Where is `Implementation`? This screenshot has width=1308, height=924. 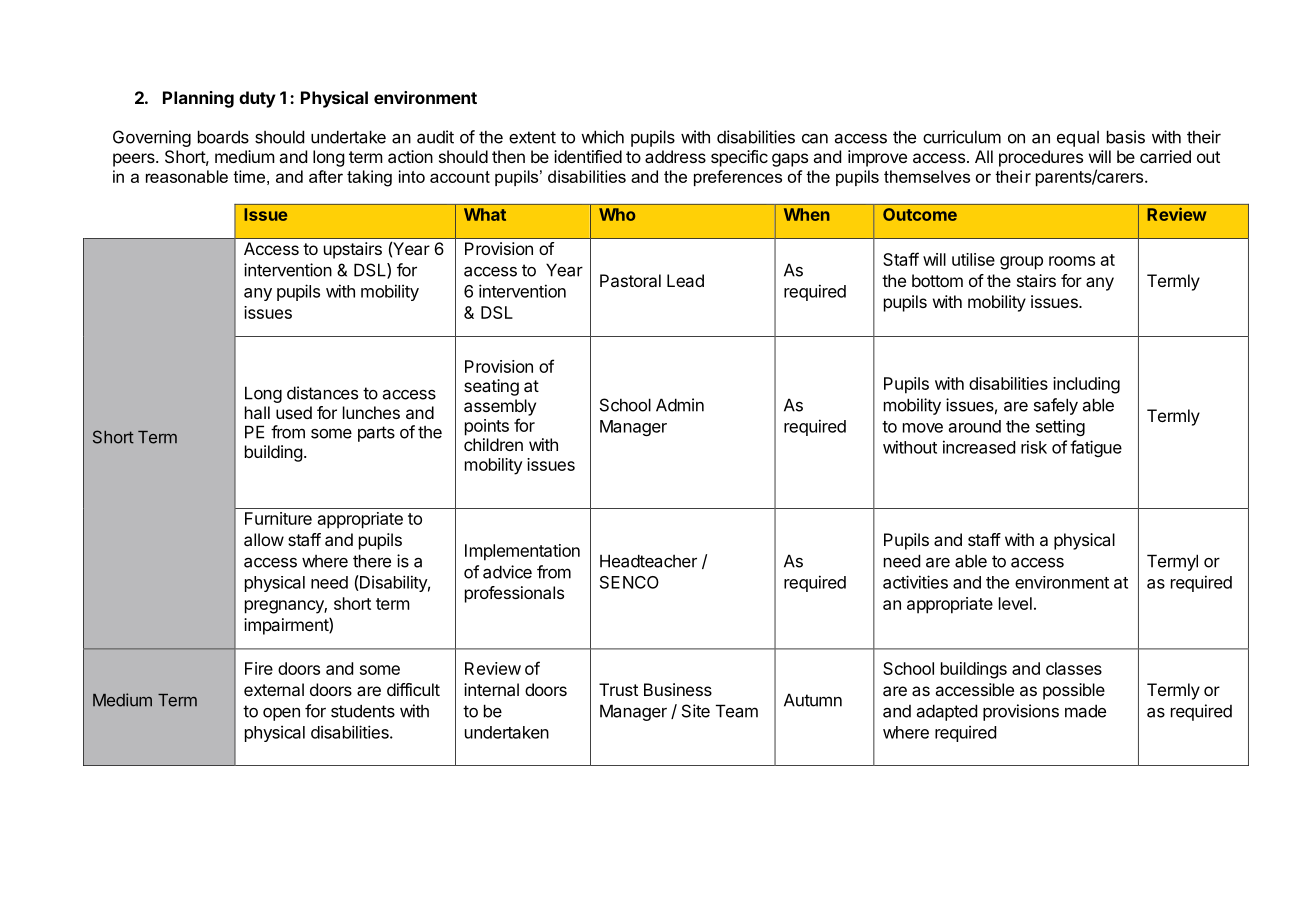
Implementation is located at coordinates (522, 552).
